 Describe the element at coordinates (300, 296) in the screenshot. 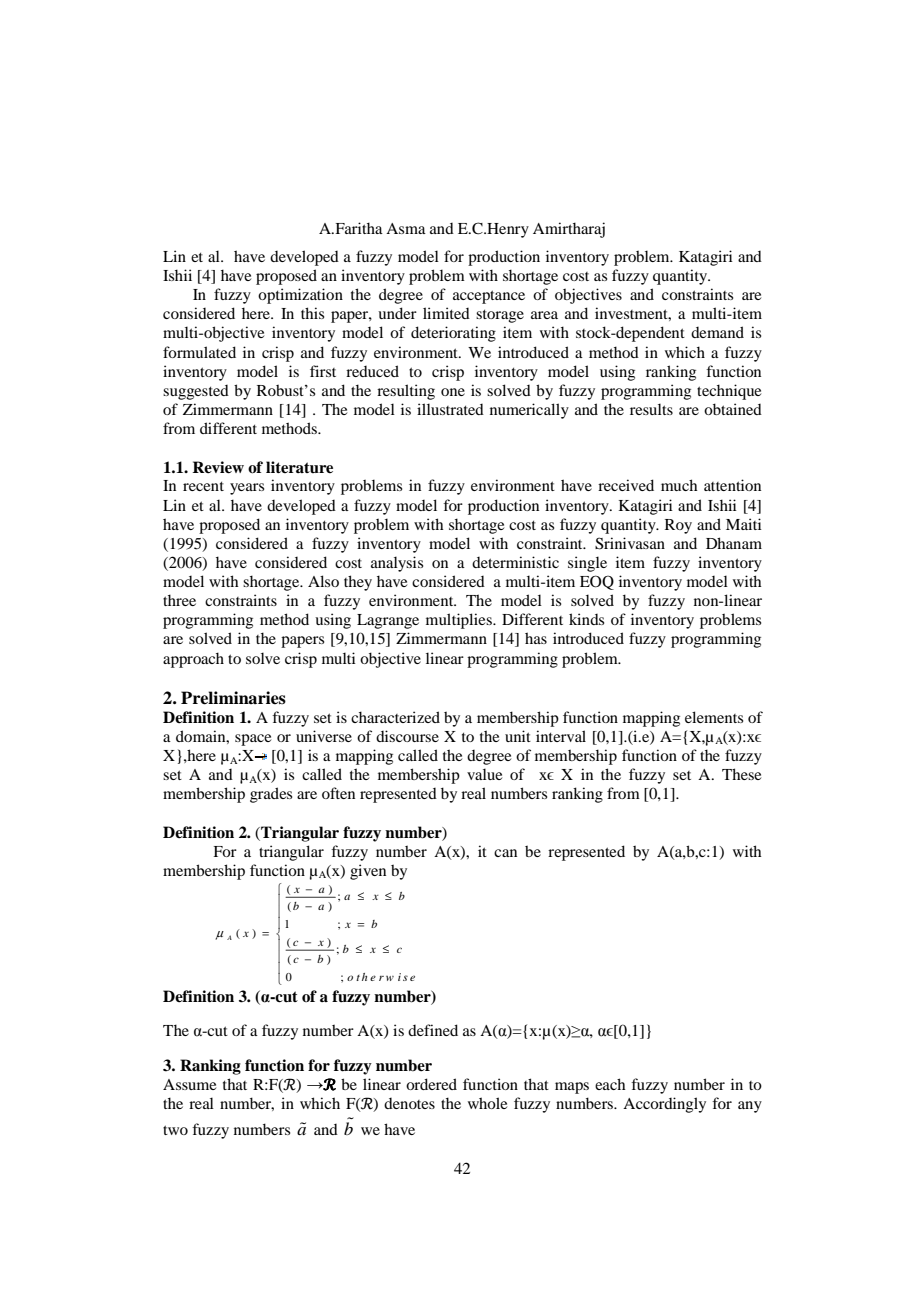

I see `optimization` at that location.
